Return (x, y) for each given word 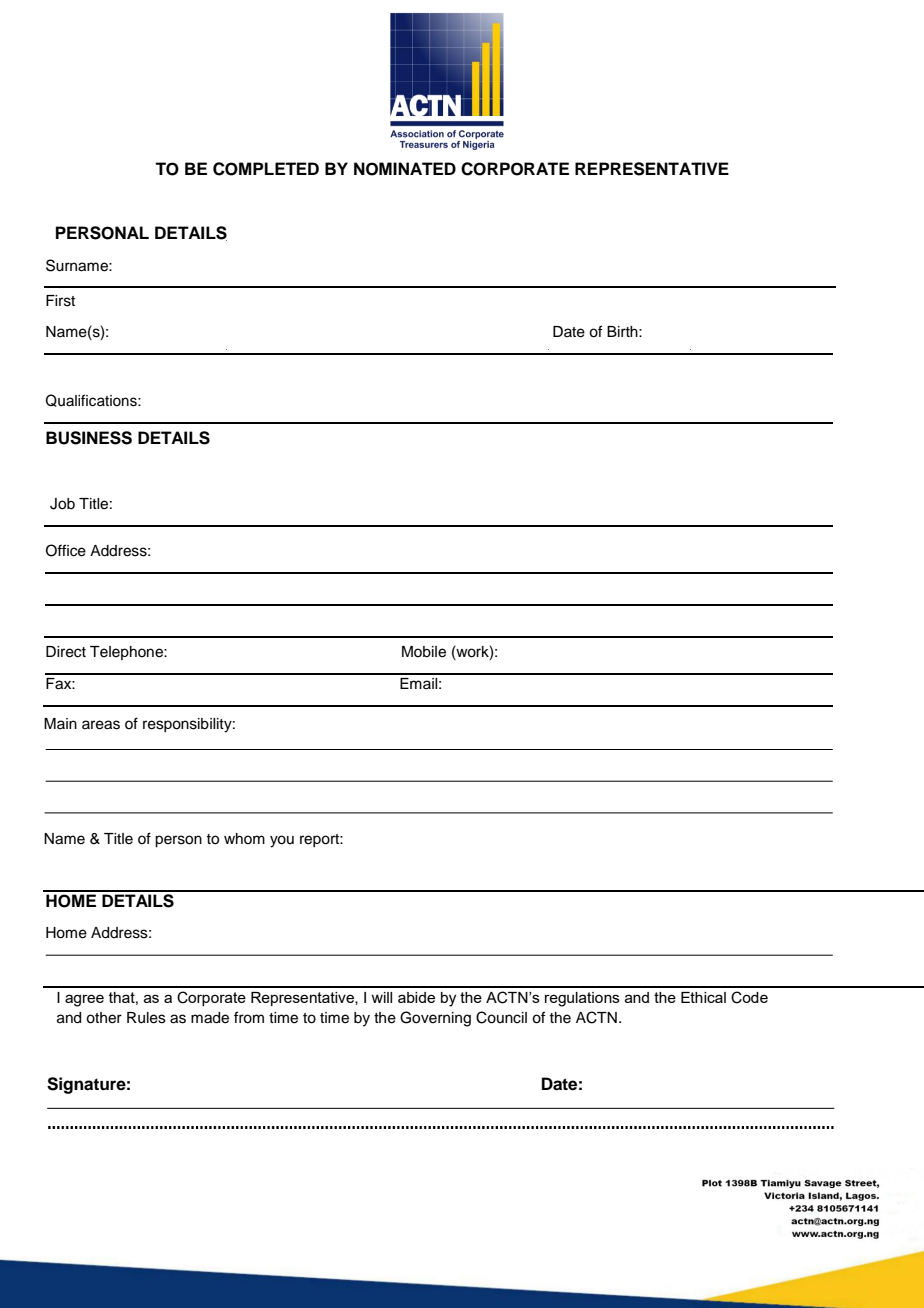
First (60, 301)
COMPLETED (266, 169)
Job (62, 504)
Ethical (703, 997)
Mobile (424, 652)
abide (416, 997)
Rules (146, 1018)
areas (101, 725)
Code (749, 997)
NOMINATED (405, 169)
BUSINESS (89, 438)
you (282, 841)
